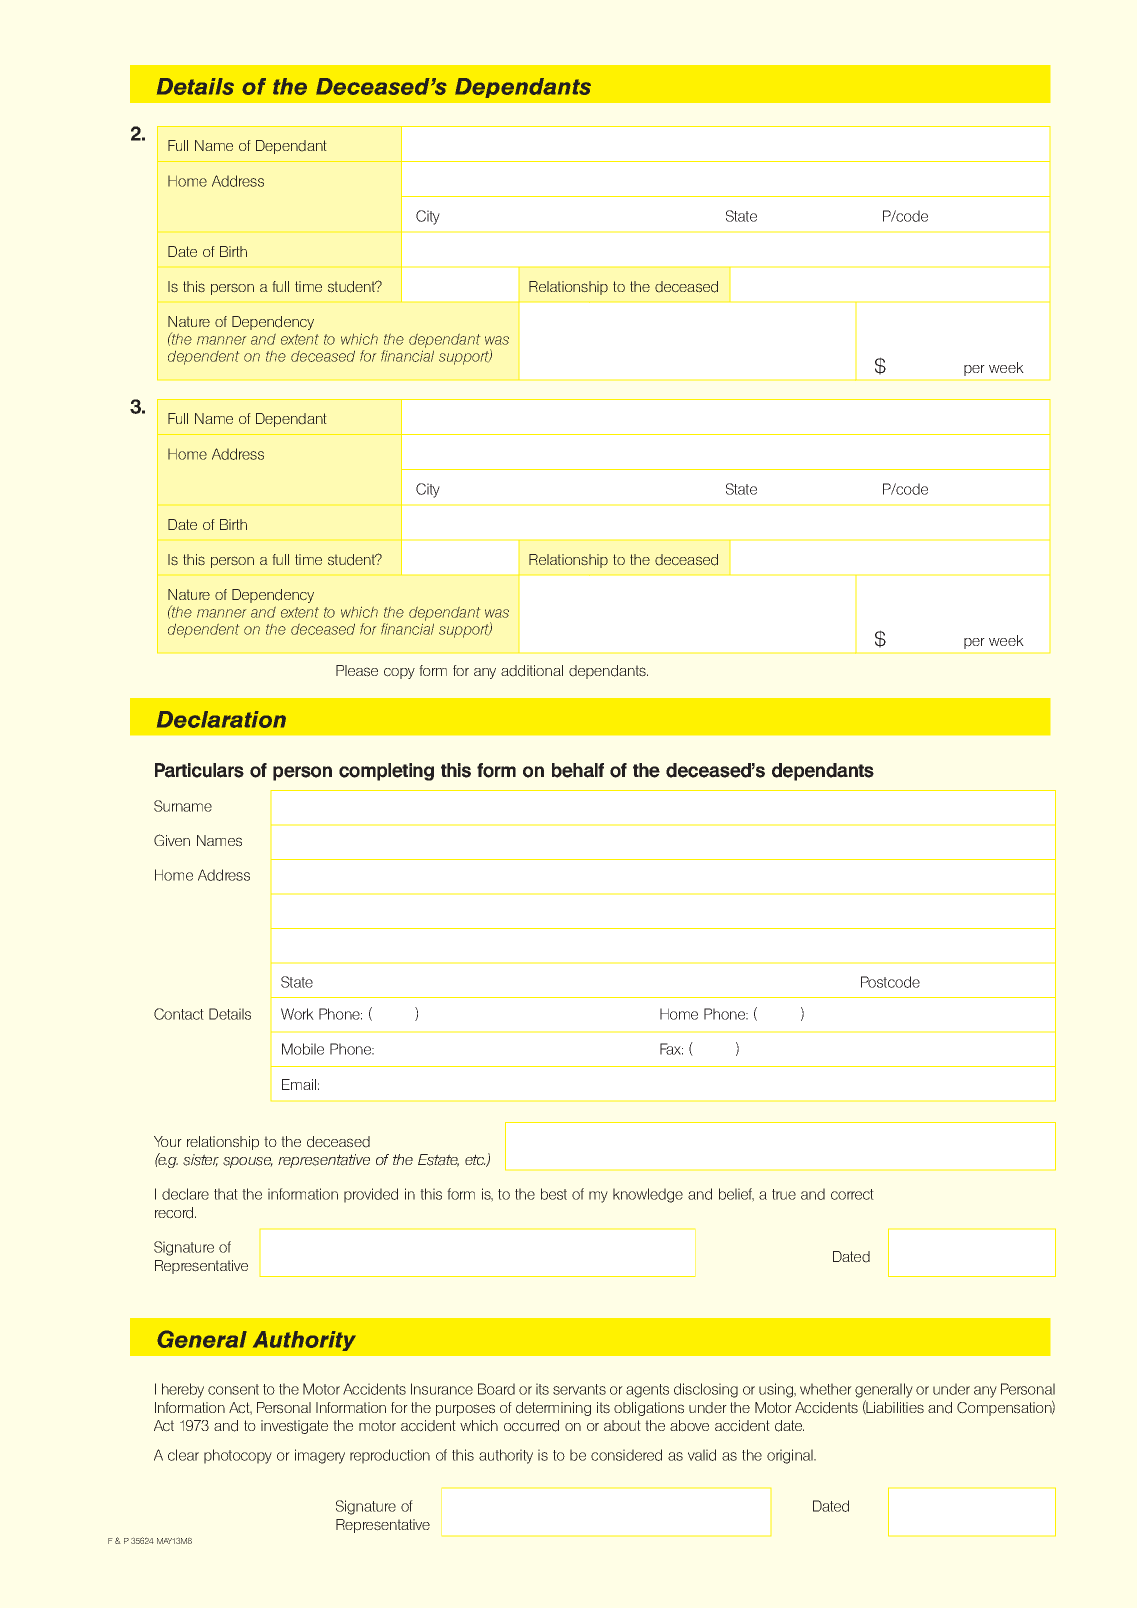 The image size is (1137, 1608). What do you see at coordinates (294, 1427) in the screenshot?
I see `investigate` at bounding box center [294, 1427].
